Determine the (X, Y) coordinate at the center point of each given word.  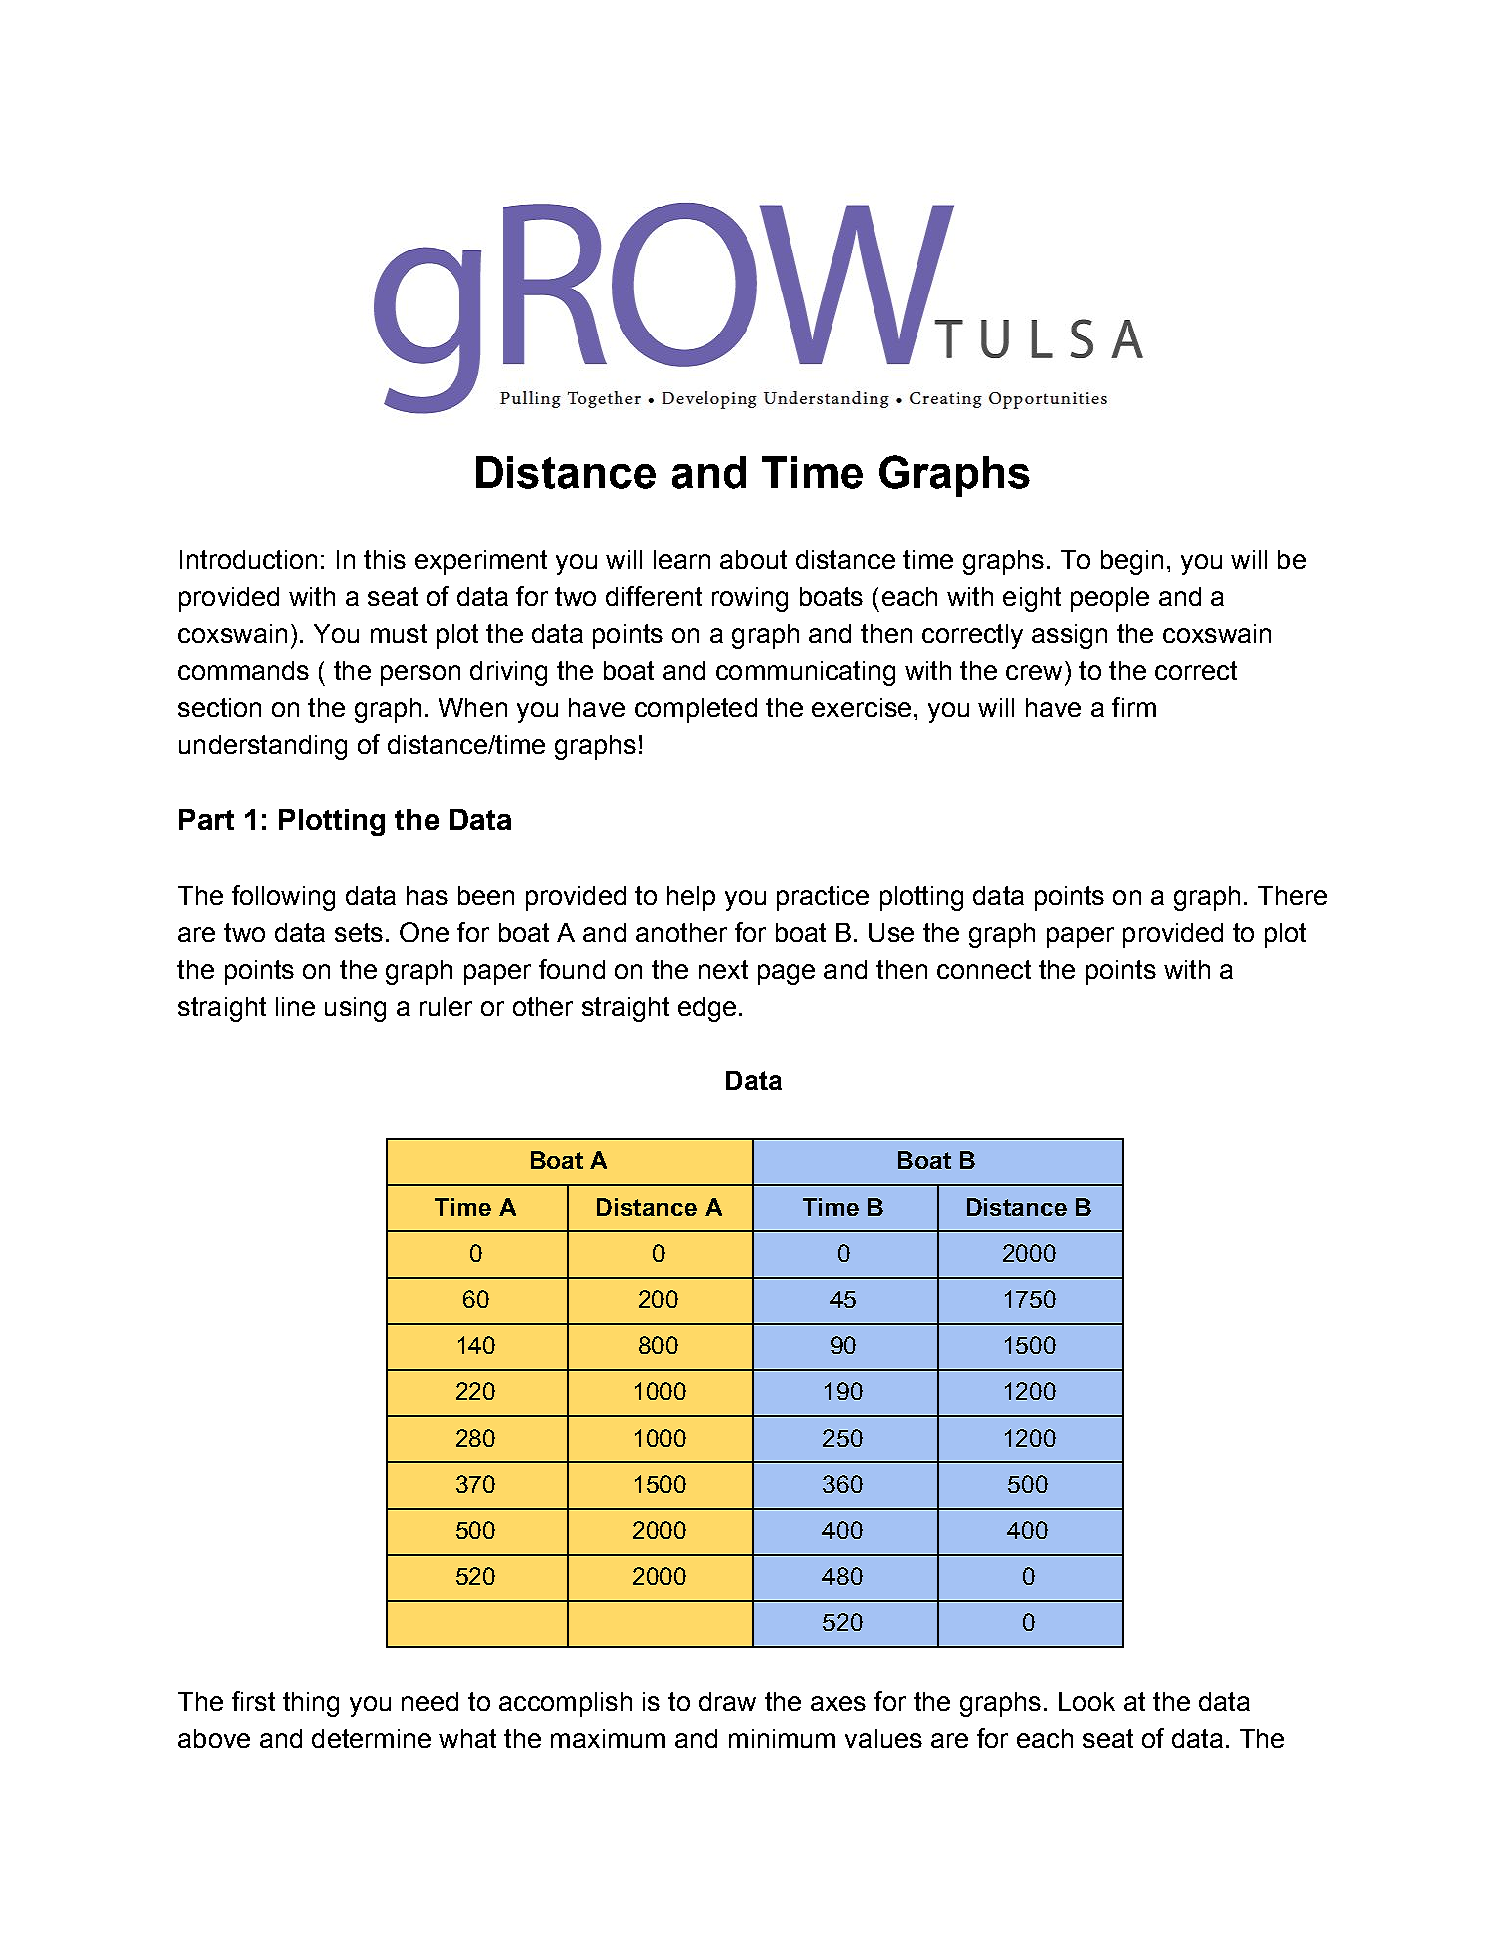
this (385, 559)
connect (984, 969)
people (1110, 599)
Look (1087, 1701)
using (355, 1009)
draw (727, 1701)
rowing (750, 599)
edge (707, 1009)
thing (311, 1704)
